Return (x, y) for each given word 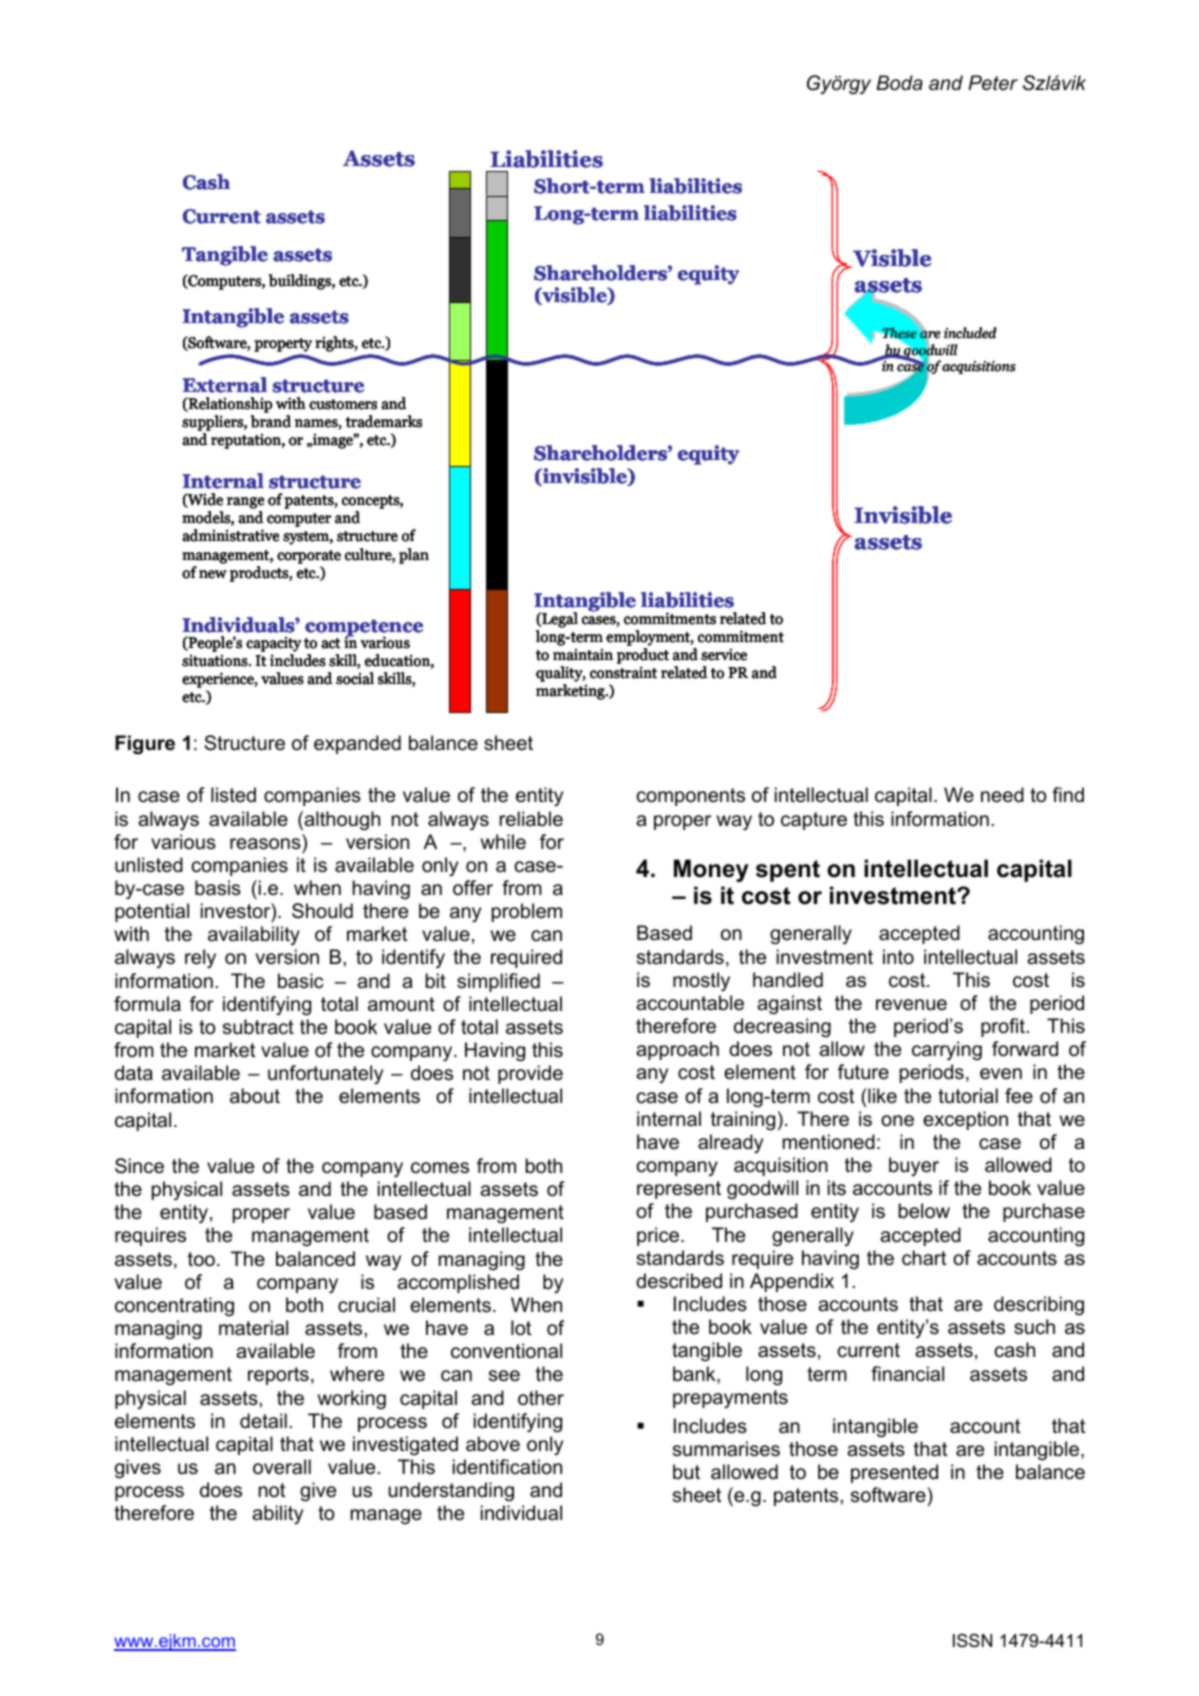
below (924, 1211)
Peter (993, 83)
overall (282, 1467)
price (658, 1236)
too (201, 1259)
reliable (531, 819)
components (691, 797)
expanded (357, 744)
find (1068, 795)
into (898, 957)
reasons (265, 844)
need (1002, 795)
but (686, 1472)
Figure (145, 745)
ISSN (972, 1641)
